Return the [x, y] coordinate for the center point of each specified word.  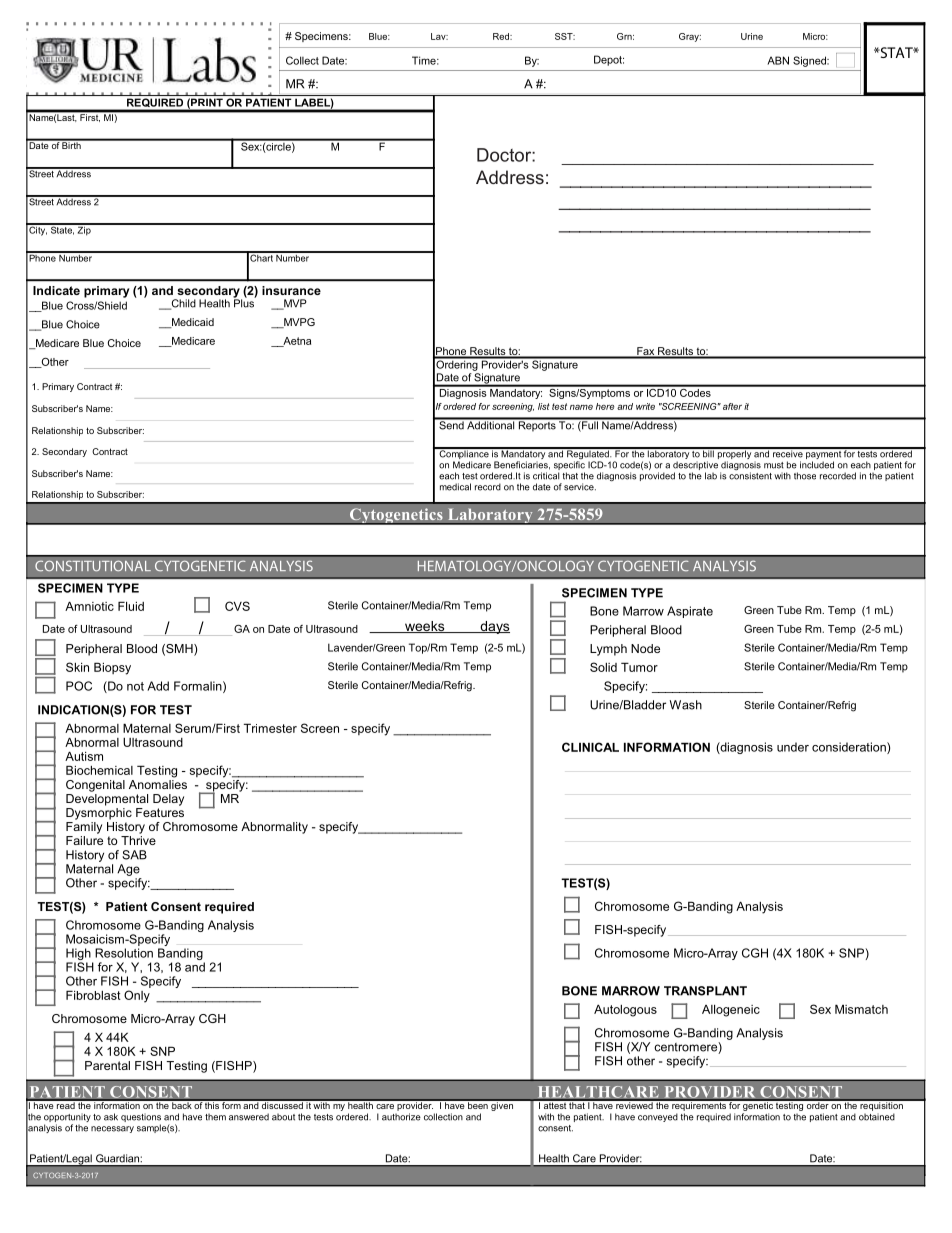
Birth [72, 144]
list [544, 406]
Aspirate [690, 612]
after [732, 406]
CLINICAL [590, 747]
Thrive [138, 840]
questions [141, 1117]
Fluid [131, 606]
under [793, 747]
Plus [244, 302]
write [645, 406]
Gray [690, 37]
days [494, 627]
